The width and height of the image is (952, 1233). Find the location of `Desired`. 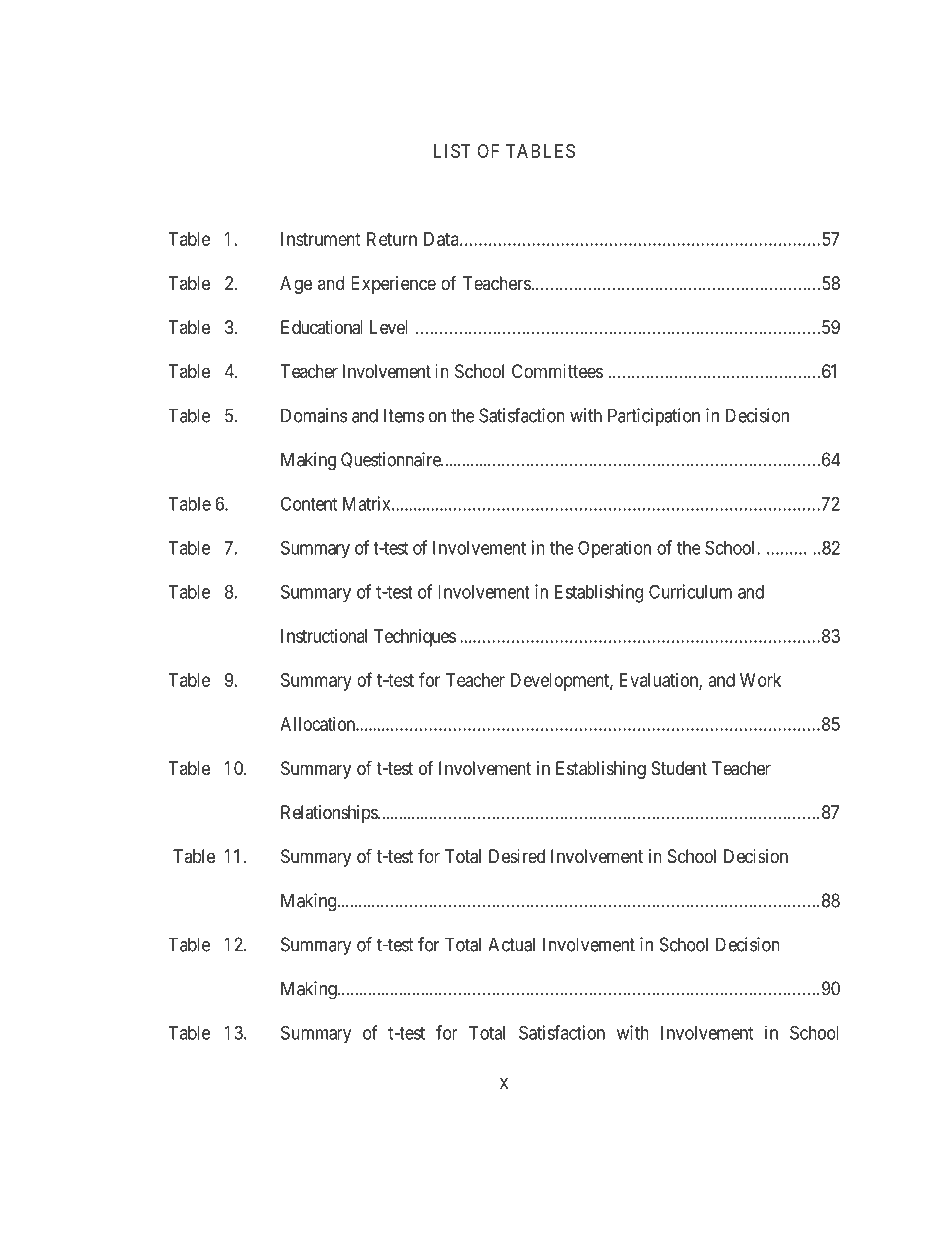

Desired is located at coordinates (517, 856).
